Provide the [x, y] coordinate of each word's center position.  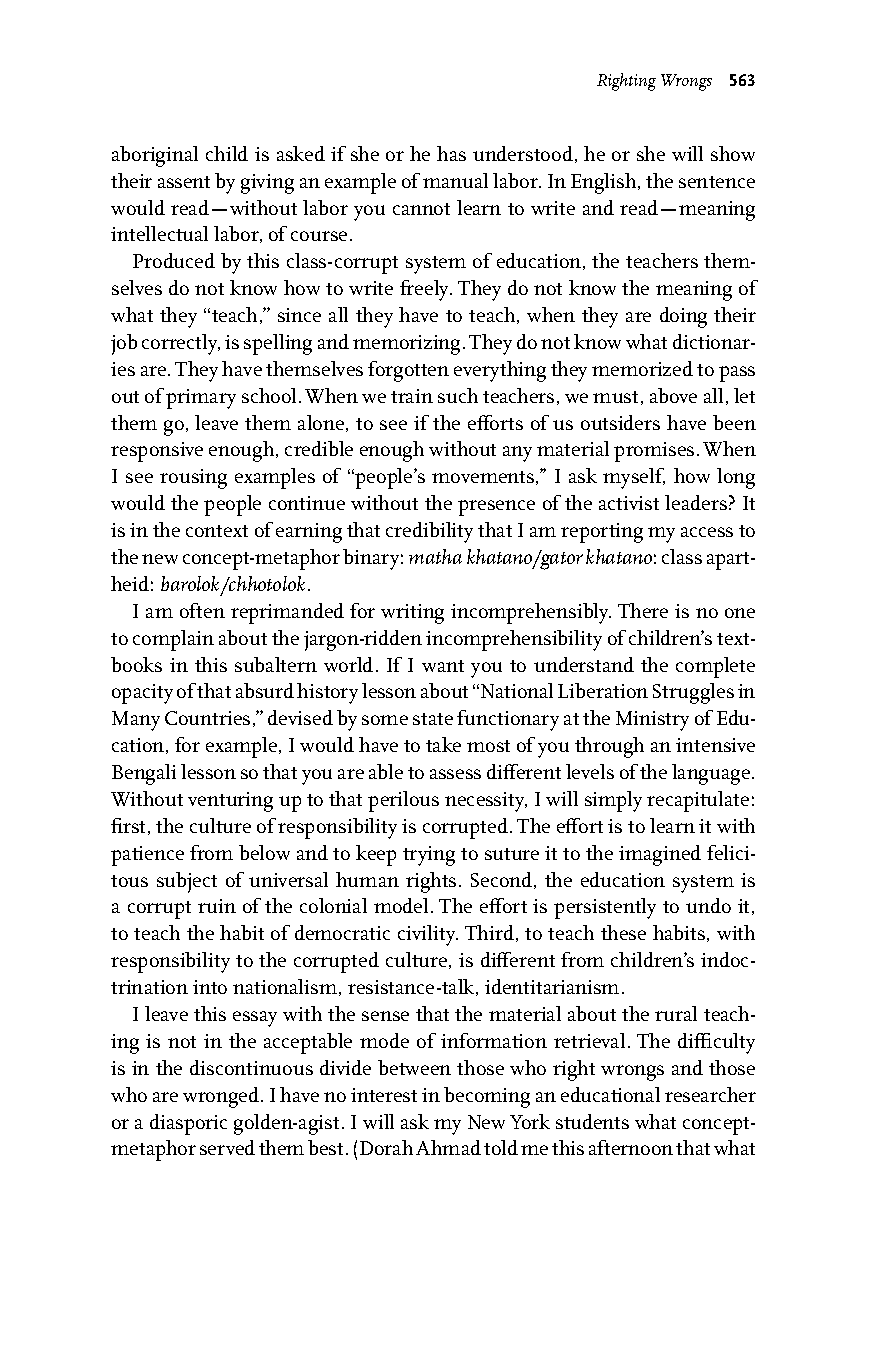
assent [184, 182]
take [443, 744]
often [202, 610]
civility [428, 935]
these [623, 932]
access [707, 532]
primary [201, 399]
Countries [207, 718]
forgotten [408, 371]
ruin [217, 906]
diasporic [188, 1124]
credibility [429, 532]
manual [455, 180]
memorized [642, 368]
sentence [717, 182]
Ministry [652, 721]
